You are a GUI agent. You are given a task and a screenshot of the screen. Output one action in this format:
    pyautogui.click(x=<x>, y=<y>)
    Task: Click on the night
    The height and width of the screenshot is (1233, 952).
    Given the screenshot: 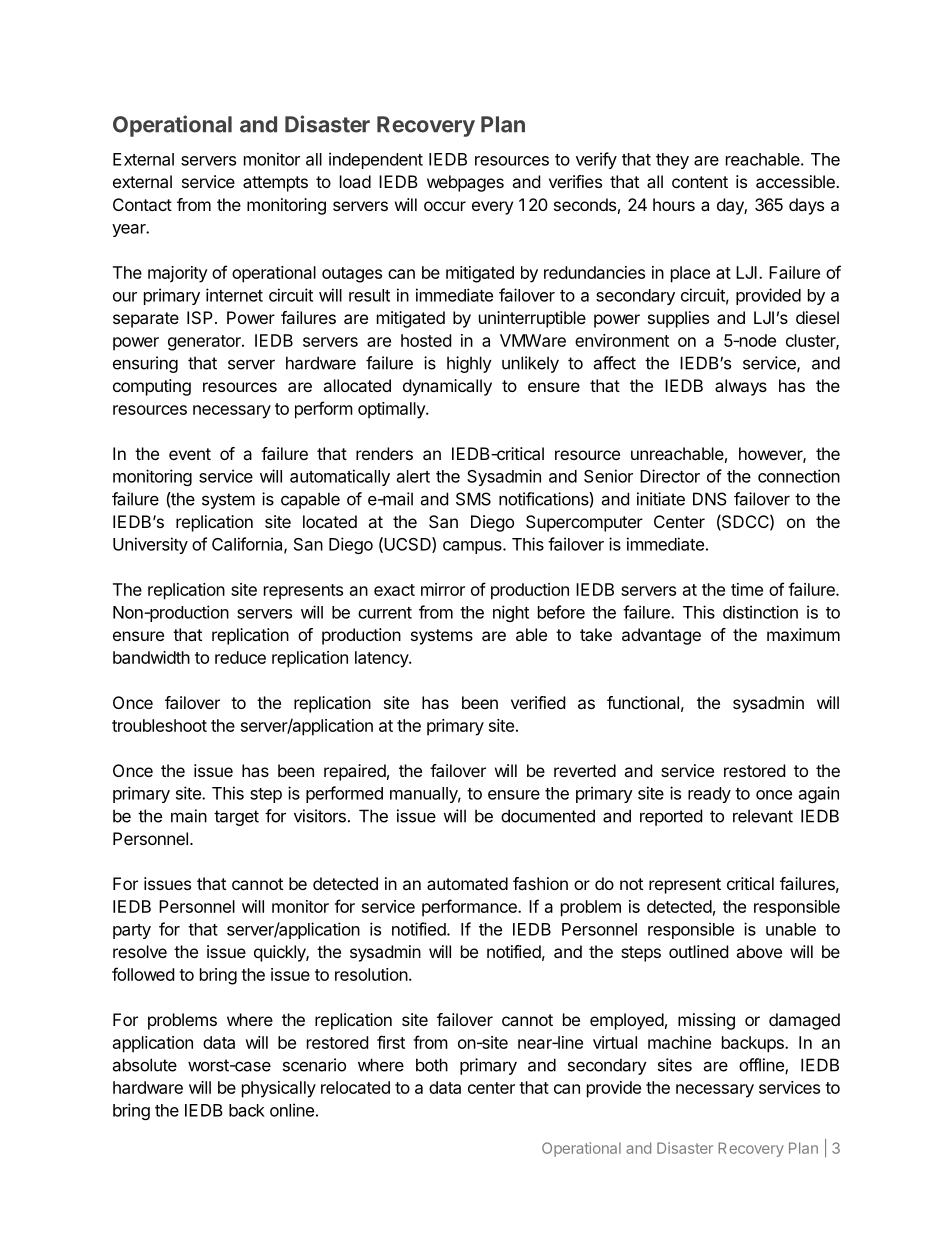 What is the action you would take?
    pyautogui.click(x=511, y=613)
